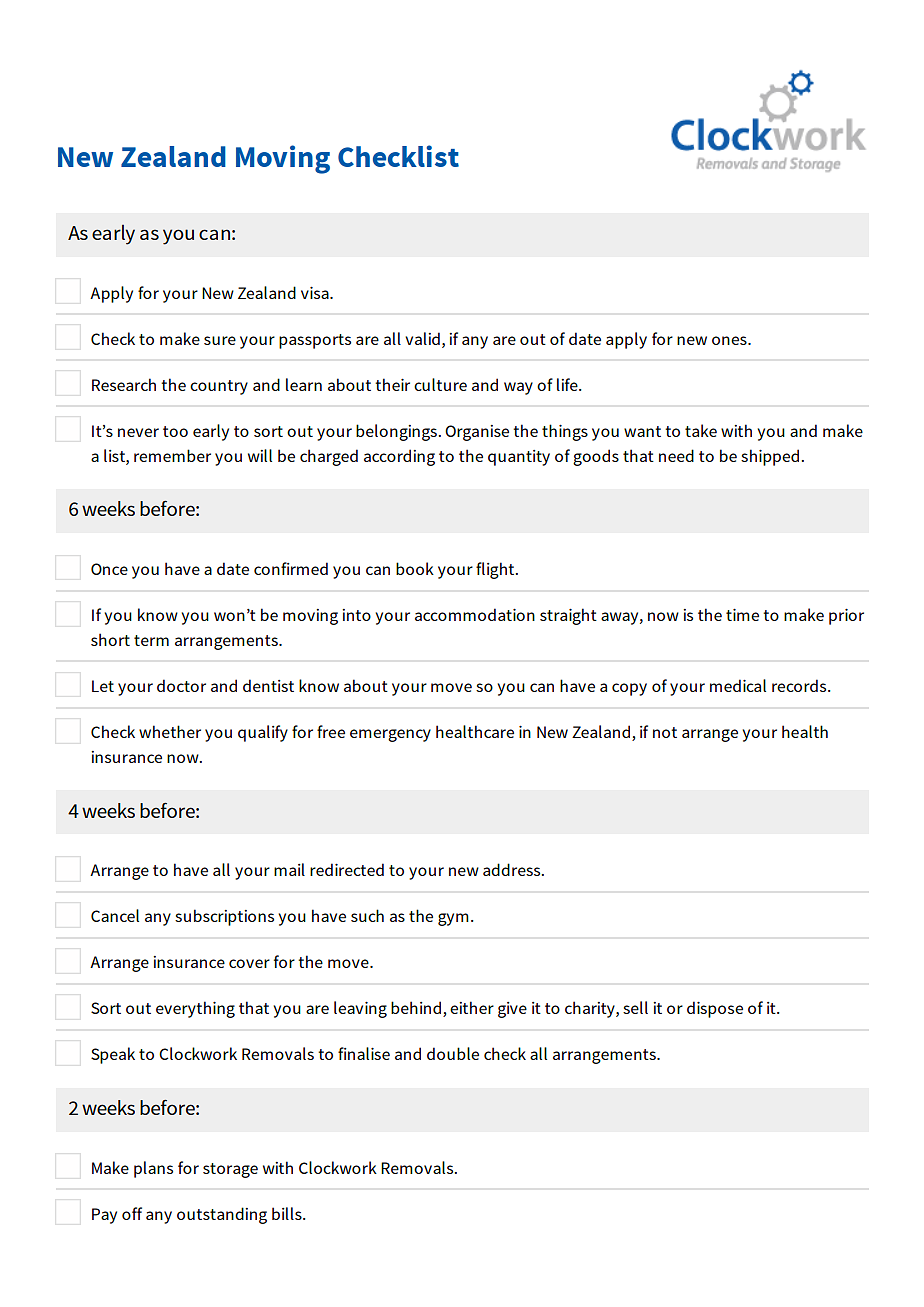  What do you see at coordinates (224, 917) in the screenshot?
I see `subscriptions` at bounding box center [224, 917].
